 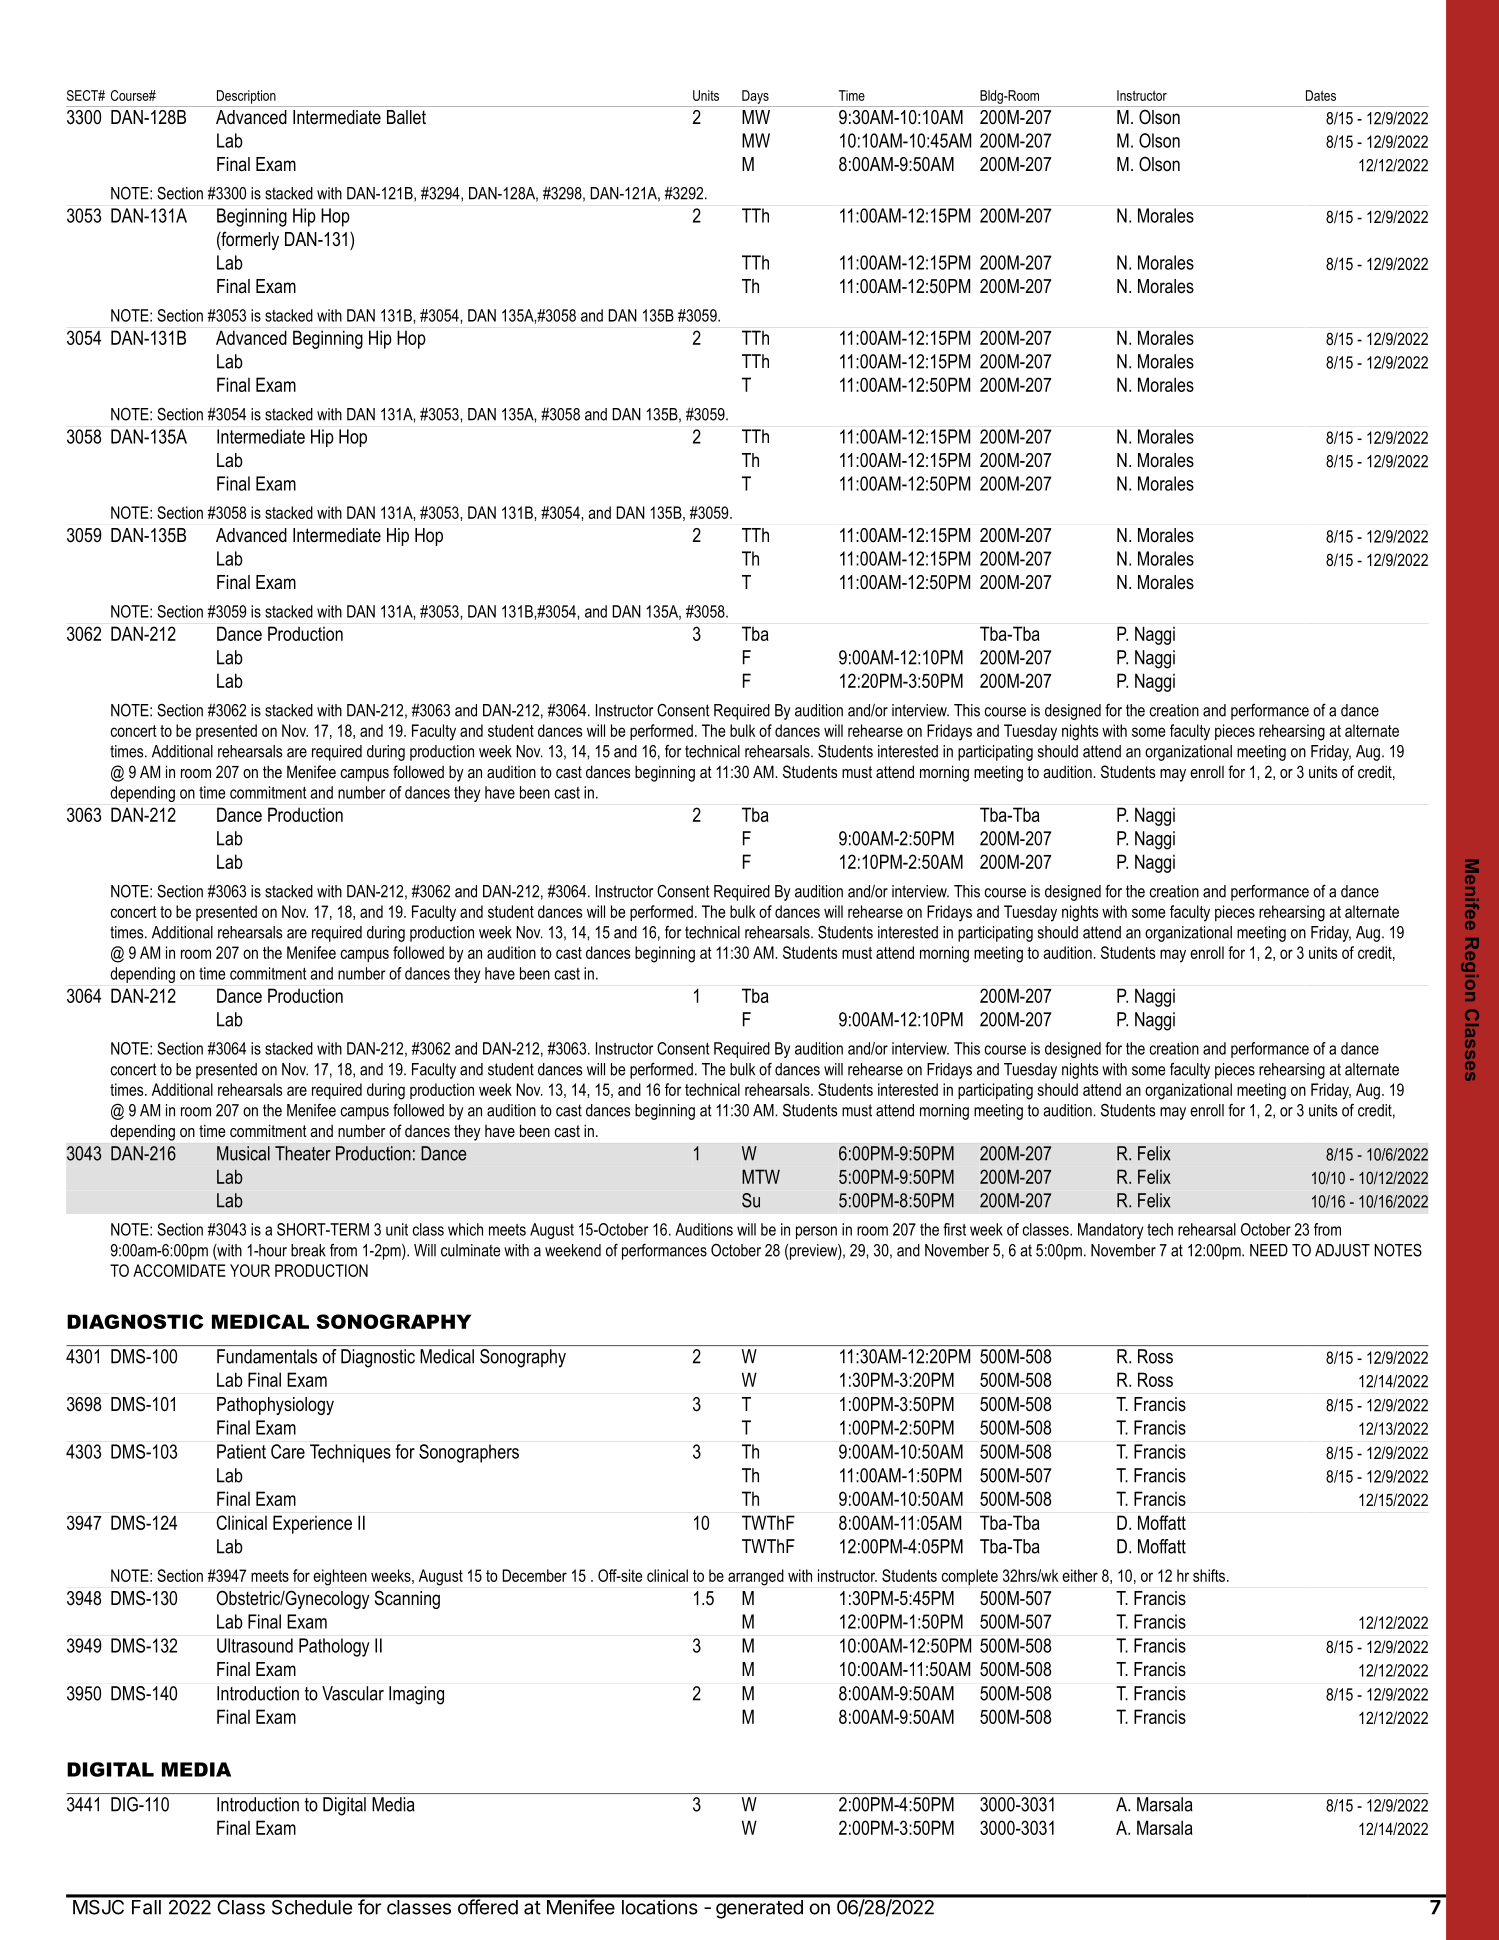 I want to click on first, so click(x=954, y=1229).
